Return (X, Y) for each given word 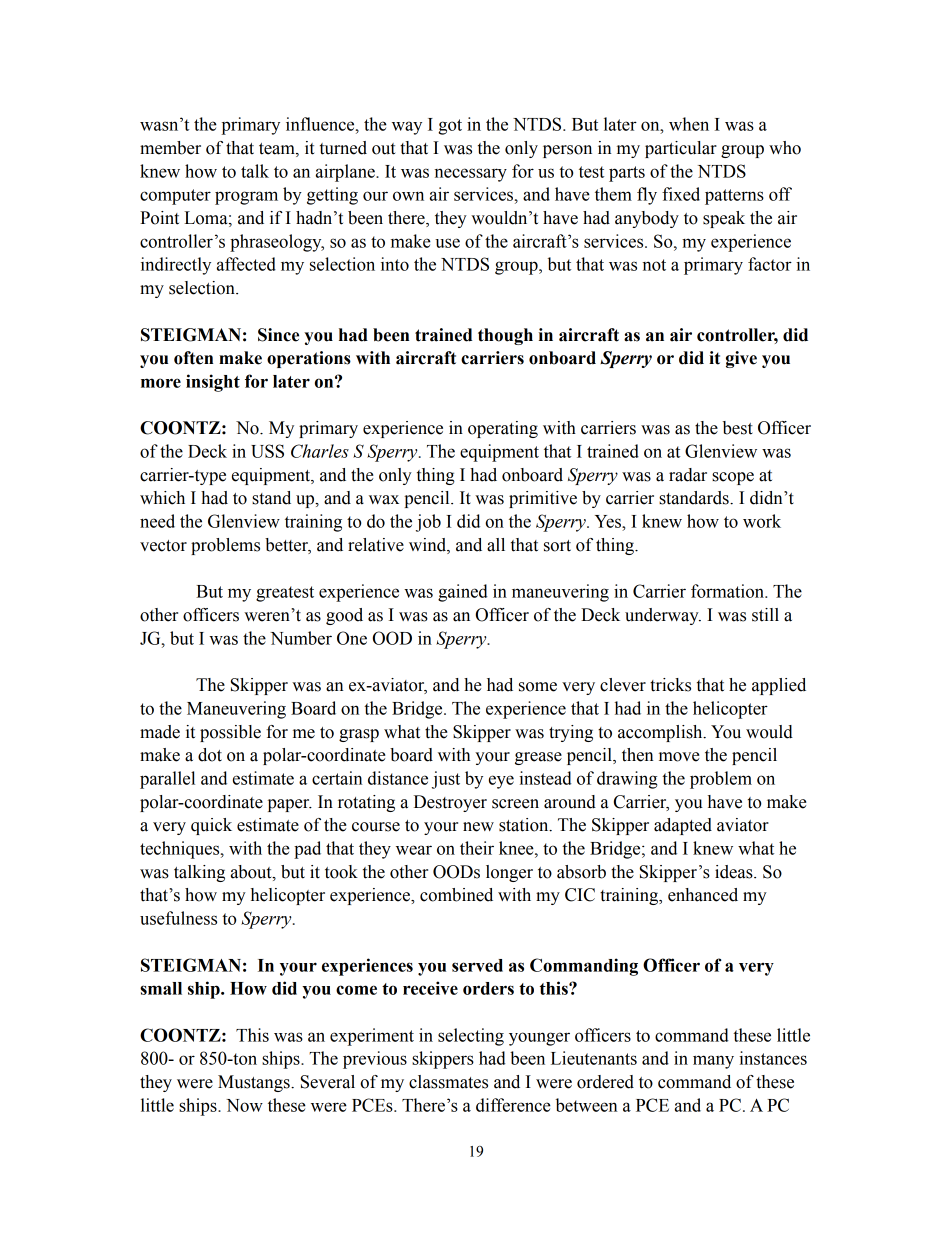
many (713, 1062)
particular (681, 149)
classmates (448, 1082)
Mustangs (255, 1083)
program (246, 198)
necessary (471, 175)
